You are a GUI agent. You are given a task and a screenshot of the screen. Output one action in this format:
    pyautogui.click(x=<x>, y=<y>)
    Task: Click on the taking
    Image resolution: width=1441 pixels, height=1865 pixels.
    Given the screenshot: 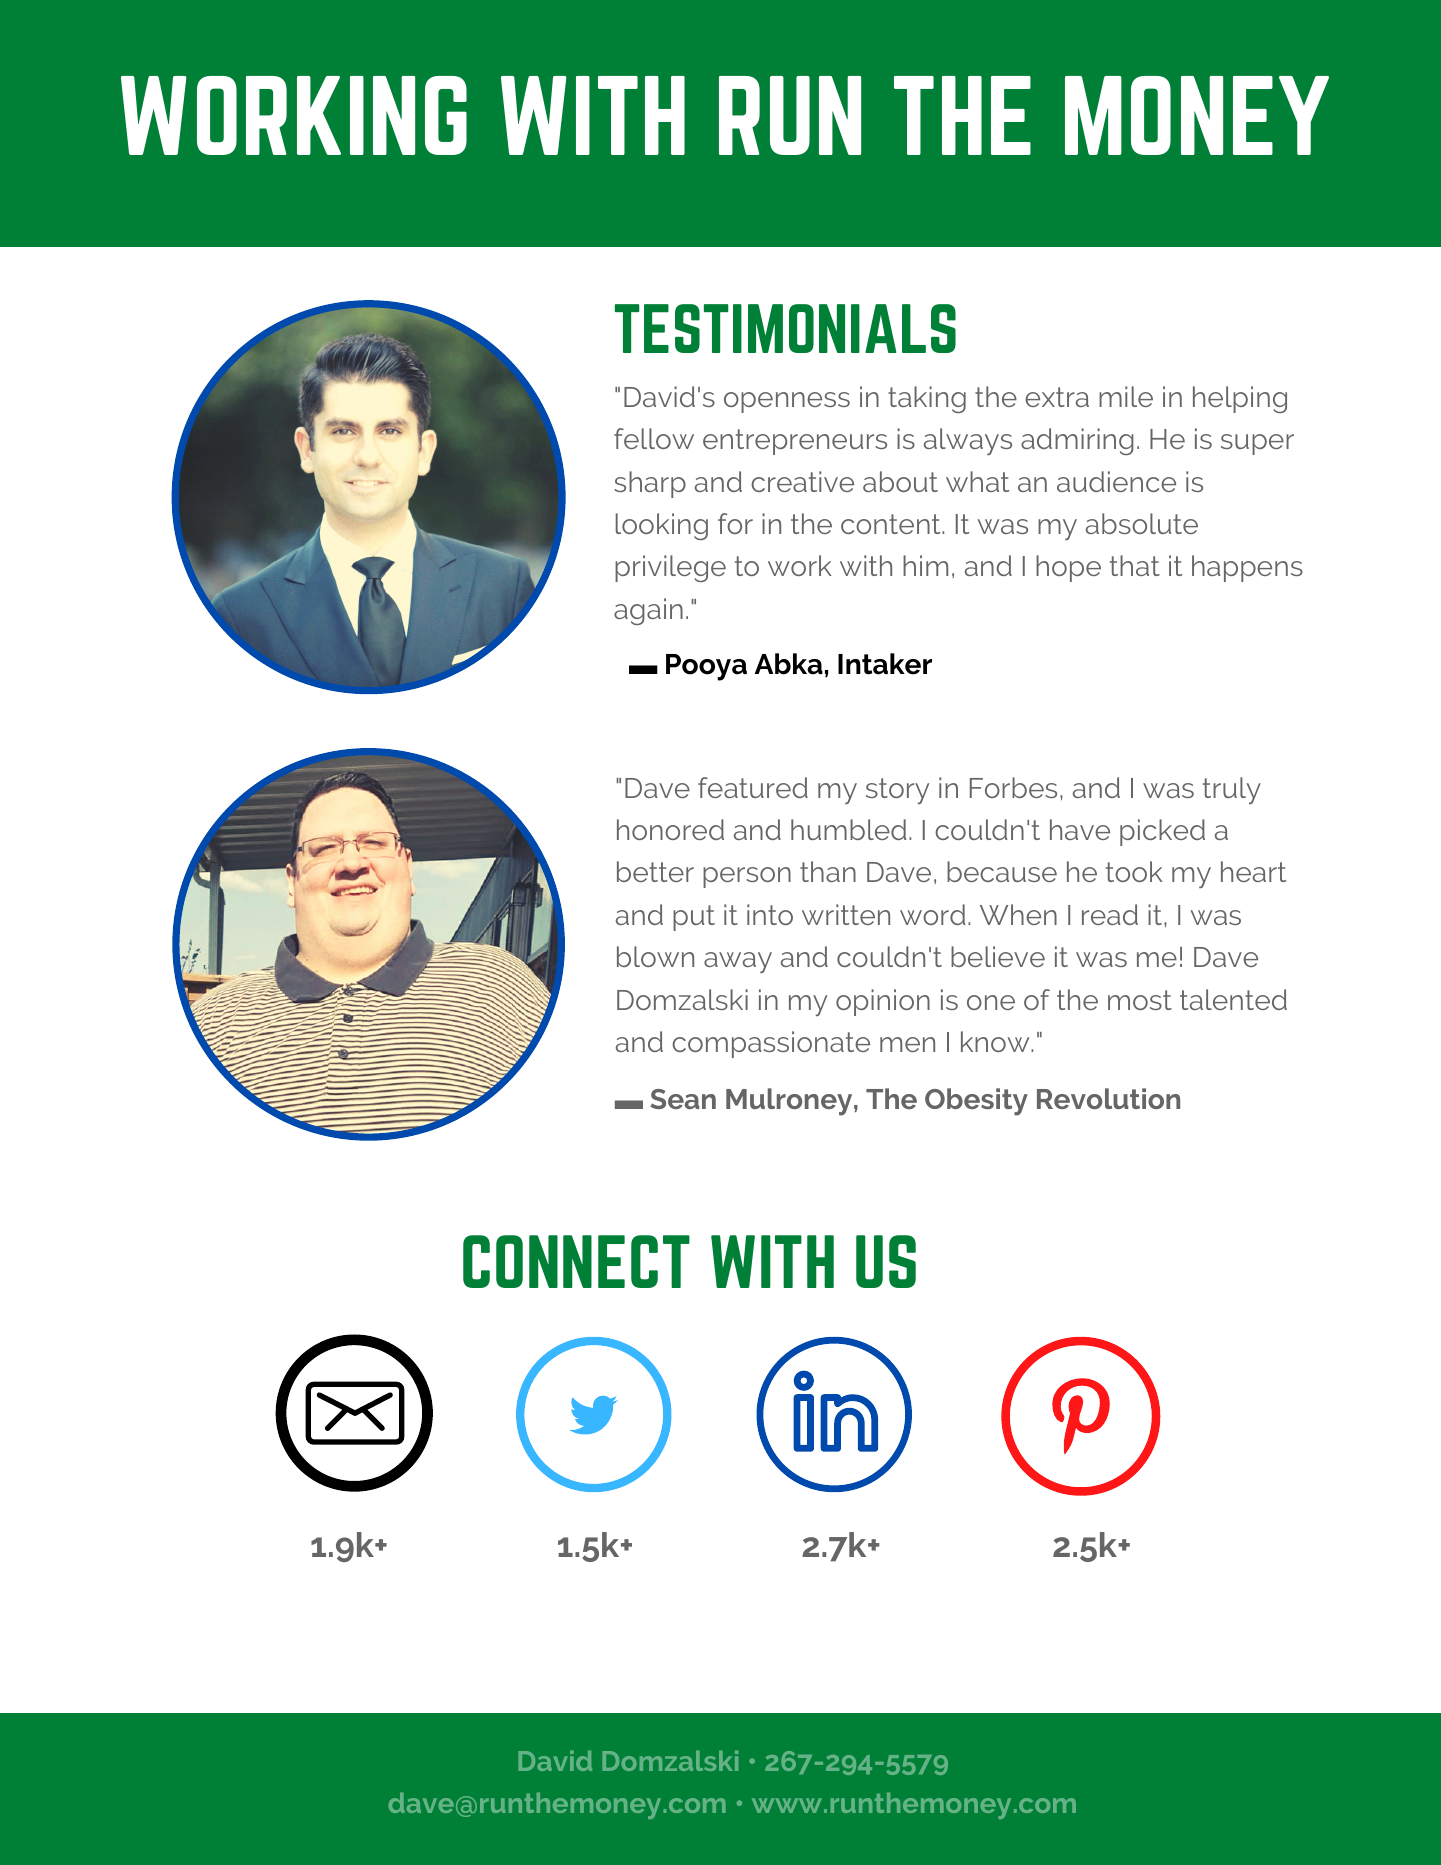 What is the action you would take?
    pyautogui.click(x=927, y=399)
